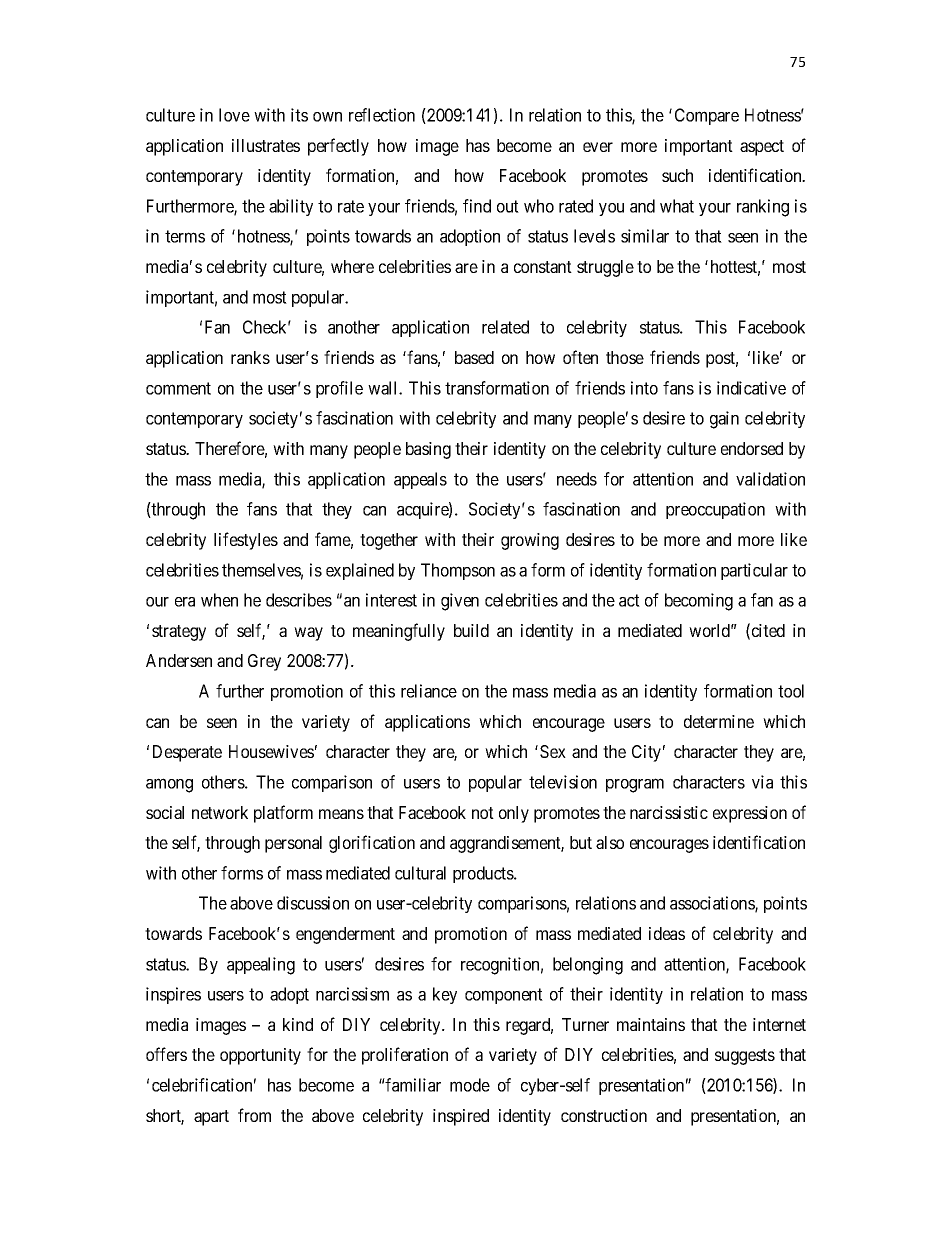 This image has height=1233, width=952. Describe the element at coordinates (707, 116) in the image. I see `Compare` at that location.
